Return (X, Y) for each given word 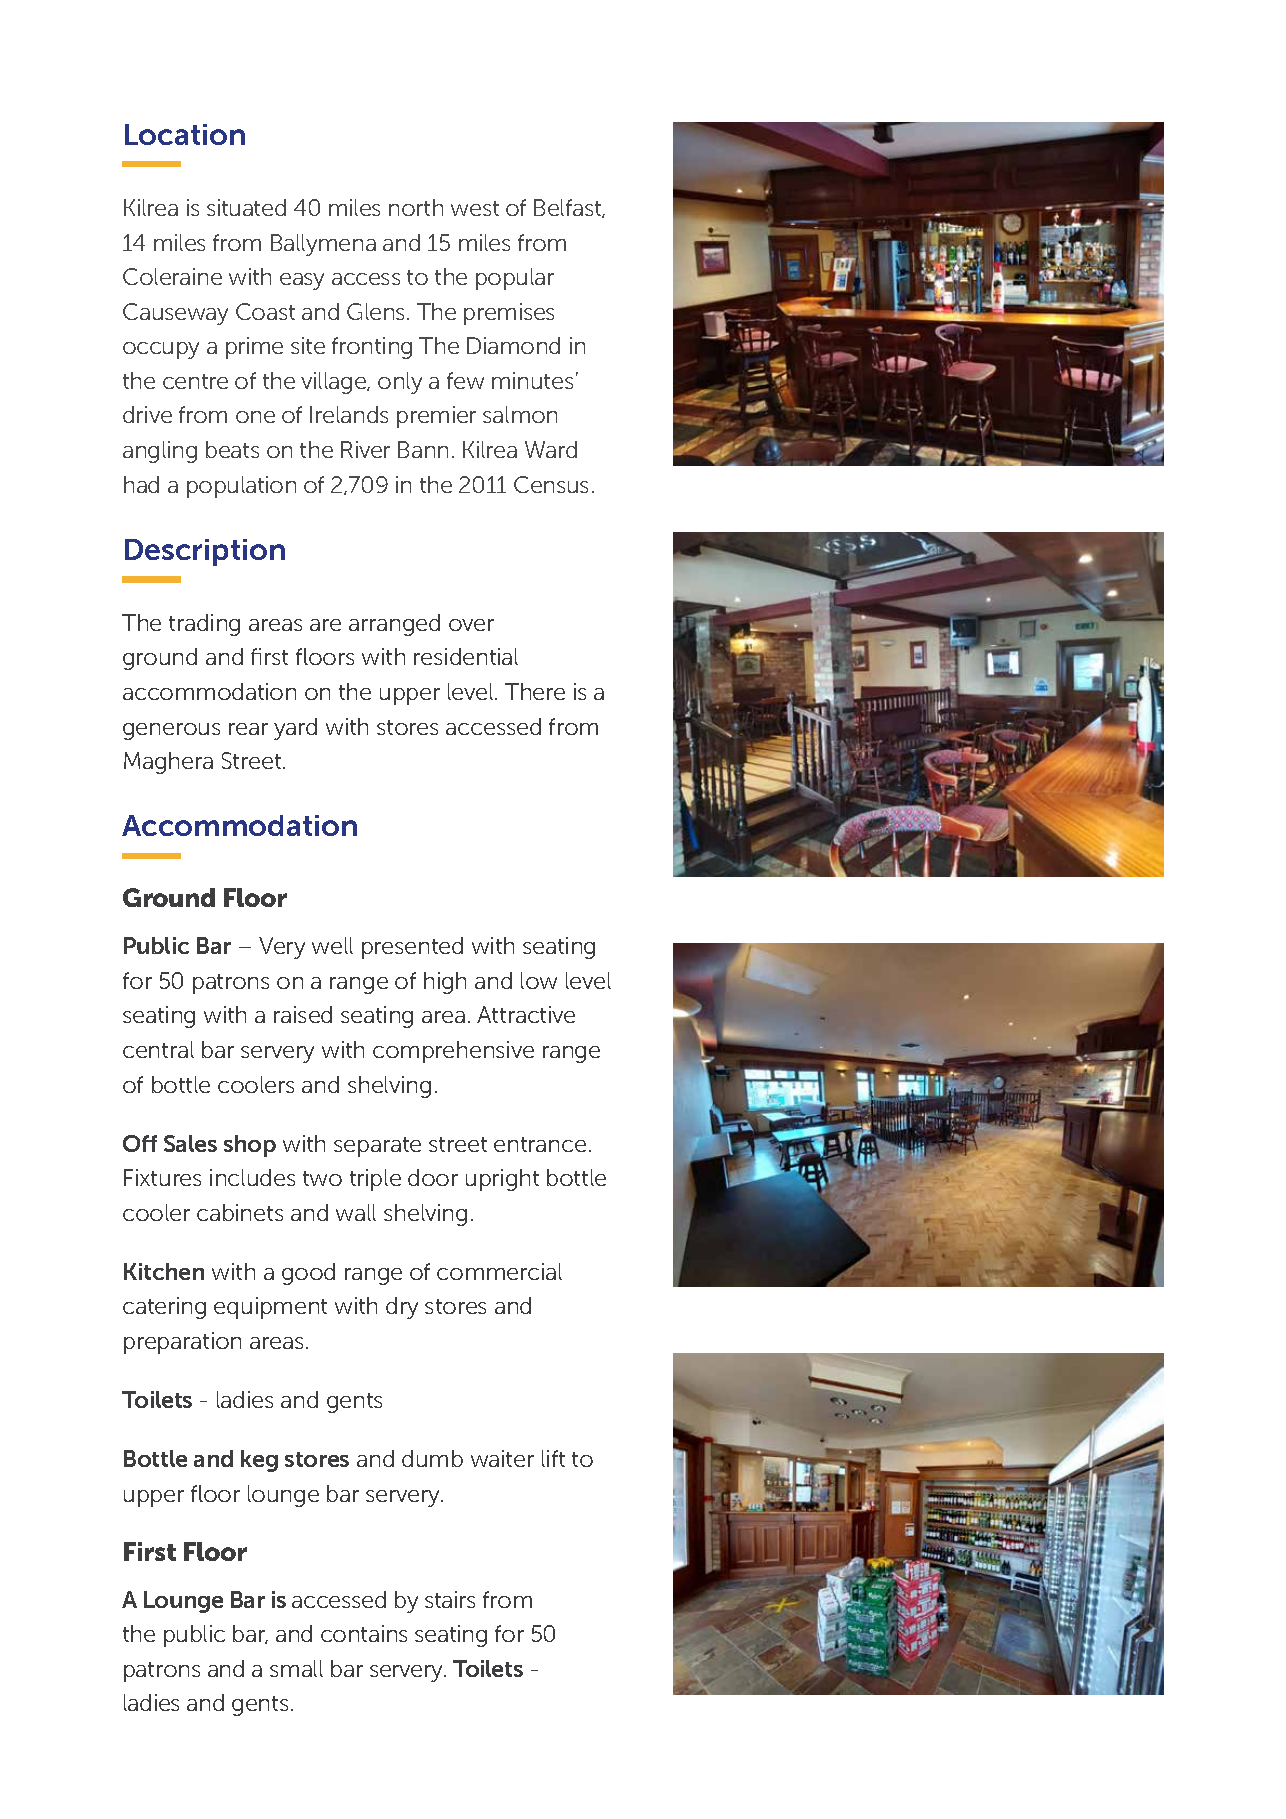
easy (302, 281)
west (475, 208)
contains (364, 1633)
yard (295, 729)
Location (185, 134)
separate (377, 1147)
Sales (190, 1143)
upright (502, 1180)
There (535, 691)
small (296, 1668)
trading (204, 625)
